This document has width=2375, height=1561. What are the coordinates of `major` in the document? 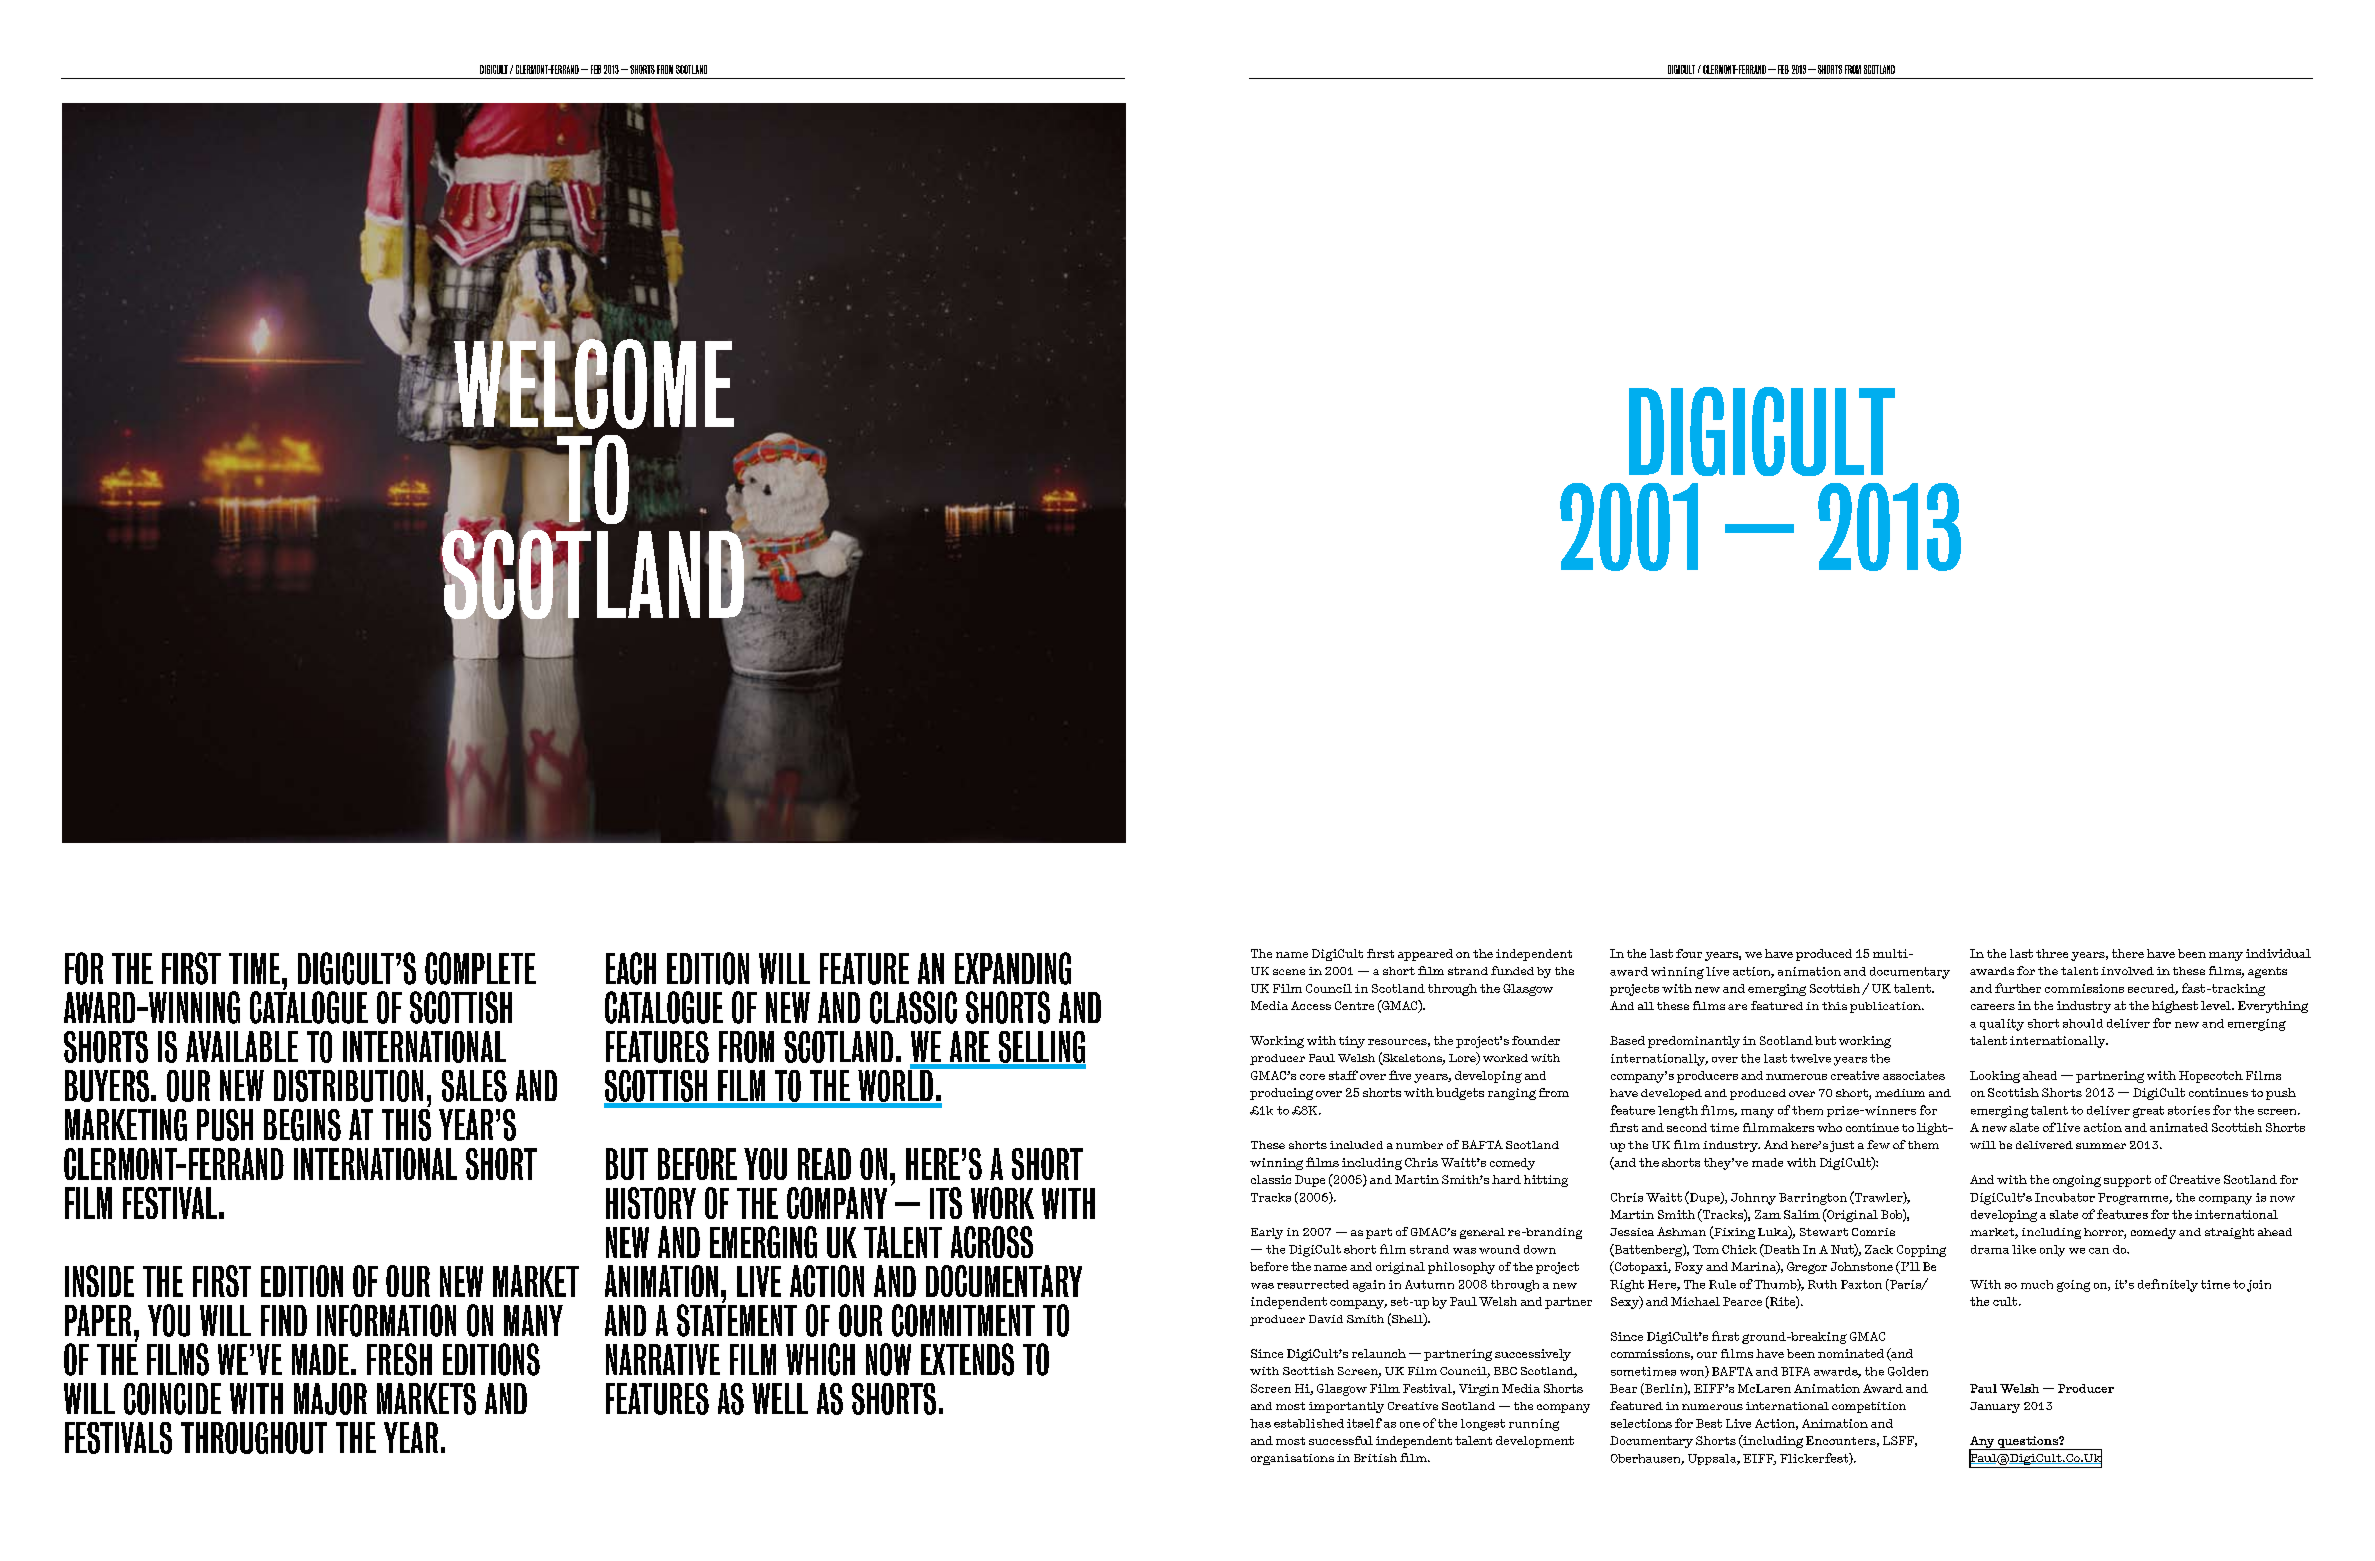 It's located at (330, 1399).
